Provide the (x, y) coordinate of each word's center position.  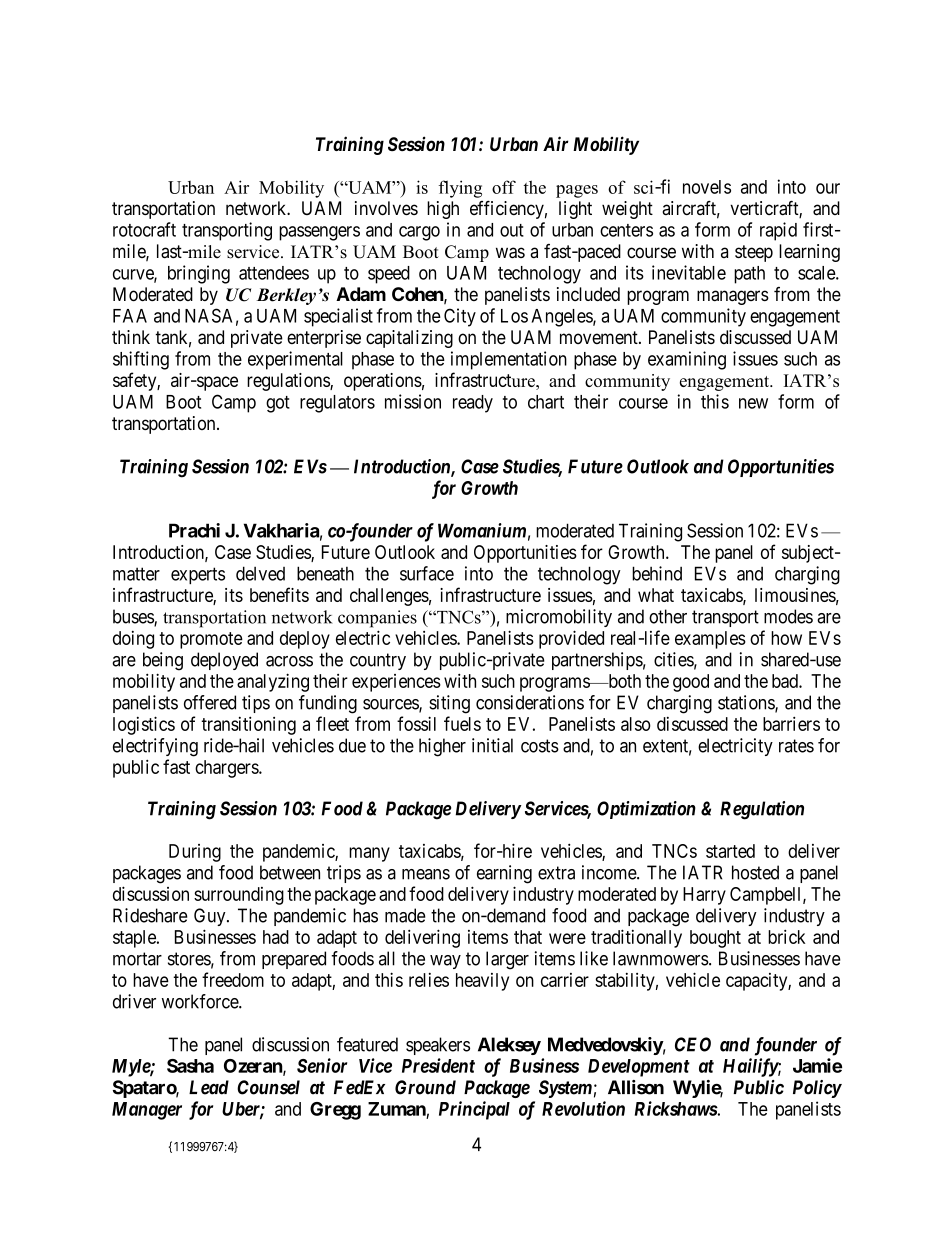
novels (707, 187)
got (278, 404)
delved (260, 573)
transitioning (248, 725)
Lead (209, 1087)
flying (460, 189)
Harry (704, 896)
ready (473, 404)
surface (427, 573)
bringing (199, 274)
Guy (211, 917)
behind (657, 573)
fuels (462, 723)
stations (747, 703)
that (528, 937)
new (753, 403)
